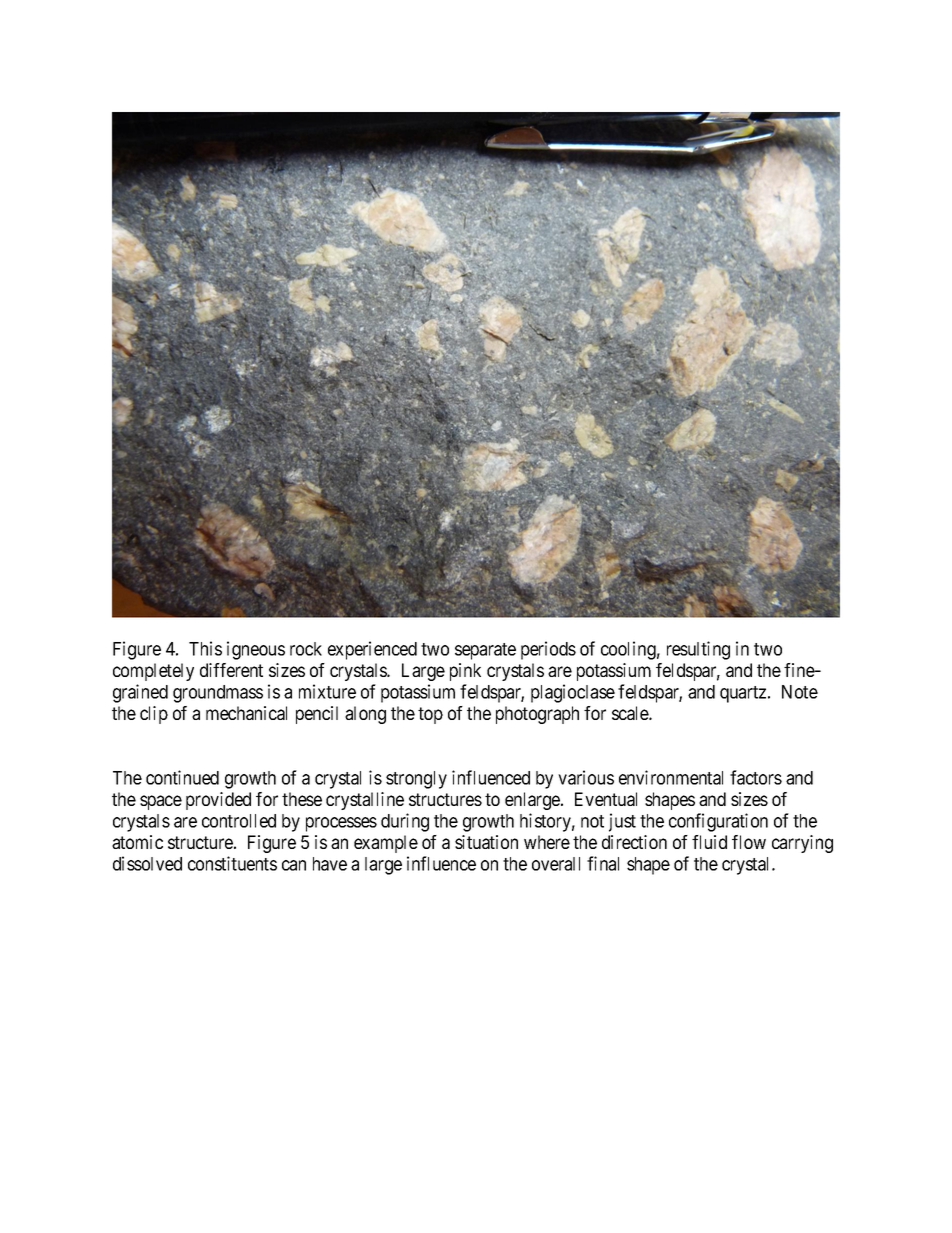 Image resolution: width=952 pixels, height=1233 pixels. Describe the element at coordinates (182, 777) in the image. I see `continued` at that location.
